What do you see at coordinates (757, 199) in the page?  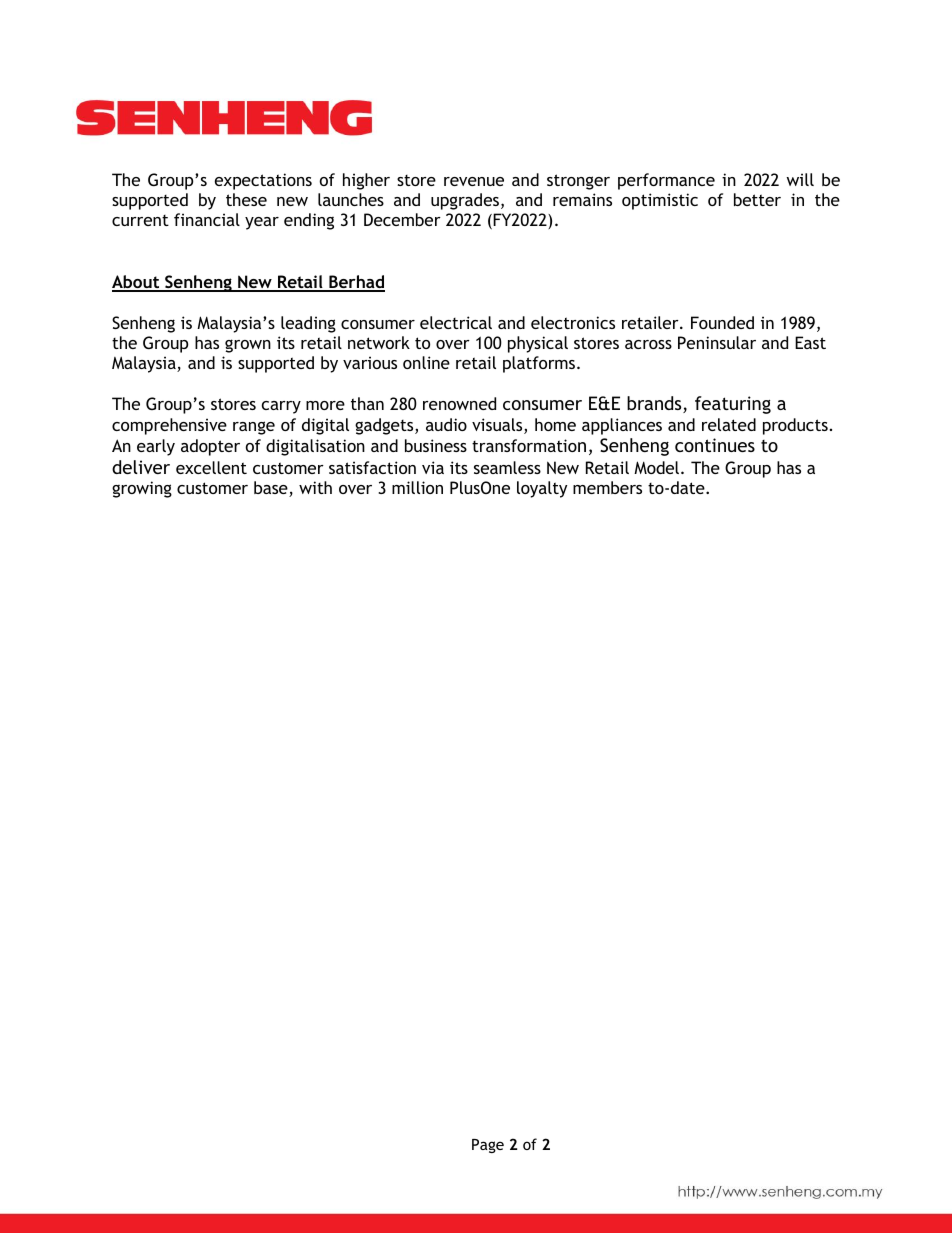 I see `better` at bounding box center [757, 199].
